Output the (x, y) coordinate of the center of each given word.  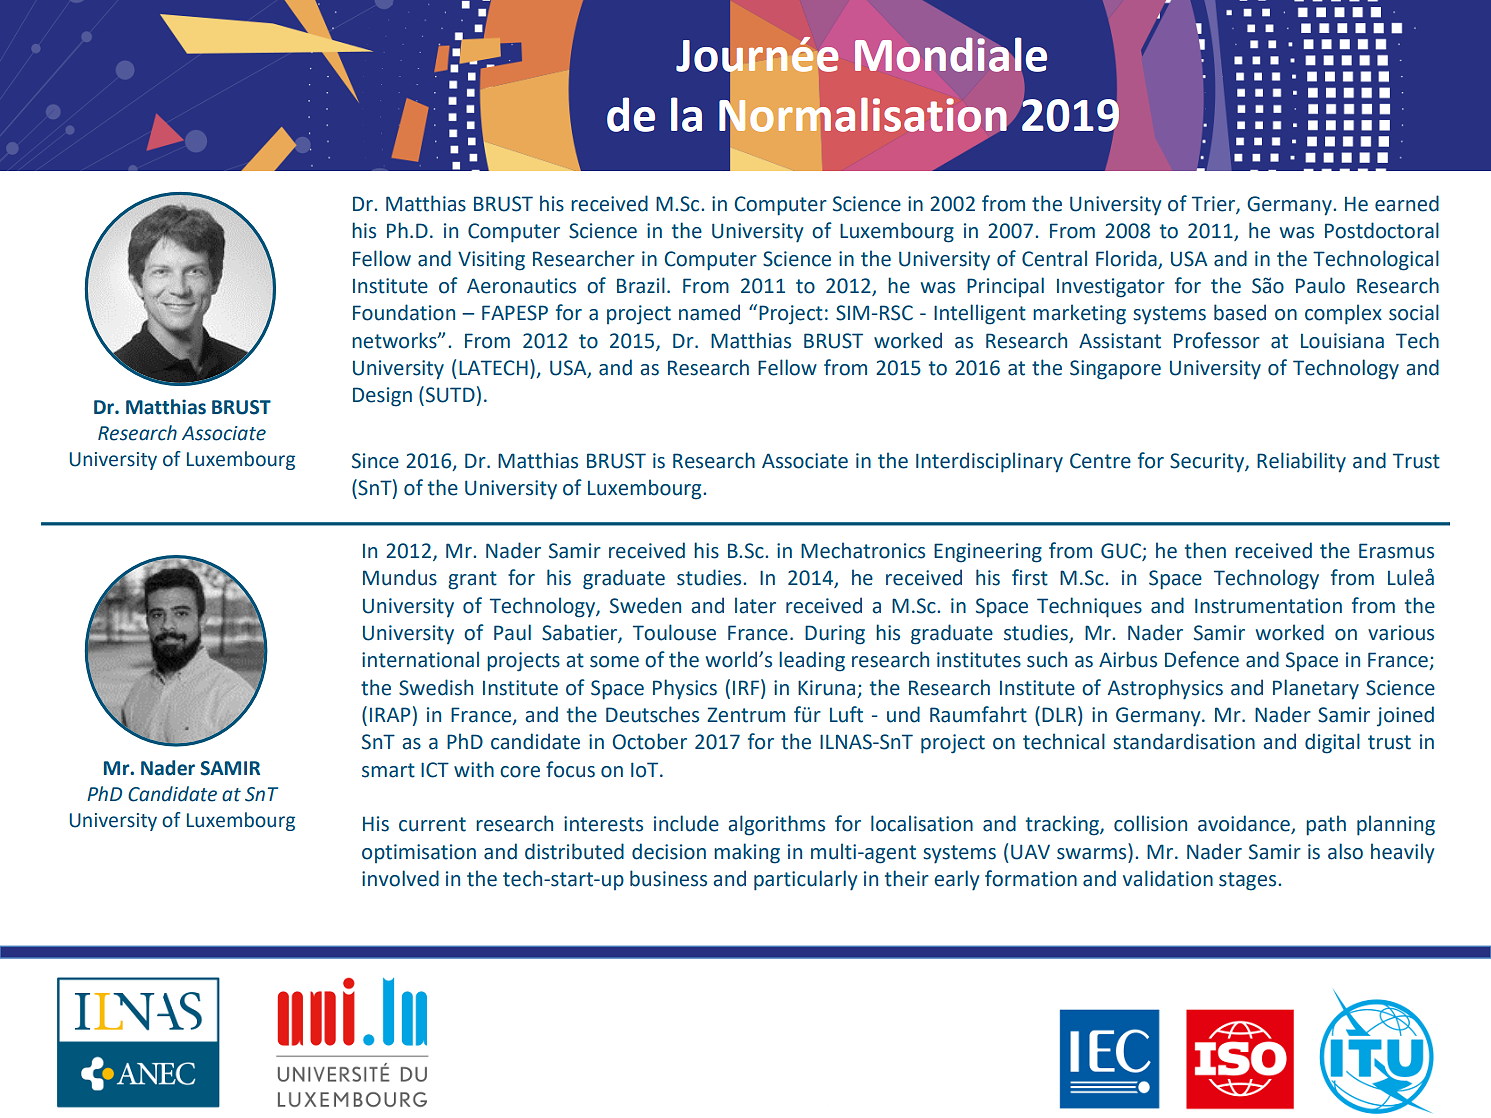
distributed (574, 851)
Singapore (1115, 370)
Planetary (1316, 689)
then (1205, 550)
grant (472, 580)
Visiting (491, 261)
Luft (846, 714)
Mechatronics (863, 550)
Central (1054, 258)
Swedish (436, 687)
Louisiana (1342, 341)
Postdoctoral (1382, 230)
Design (382, 397)
